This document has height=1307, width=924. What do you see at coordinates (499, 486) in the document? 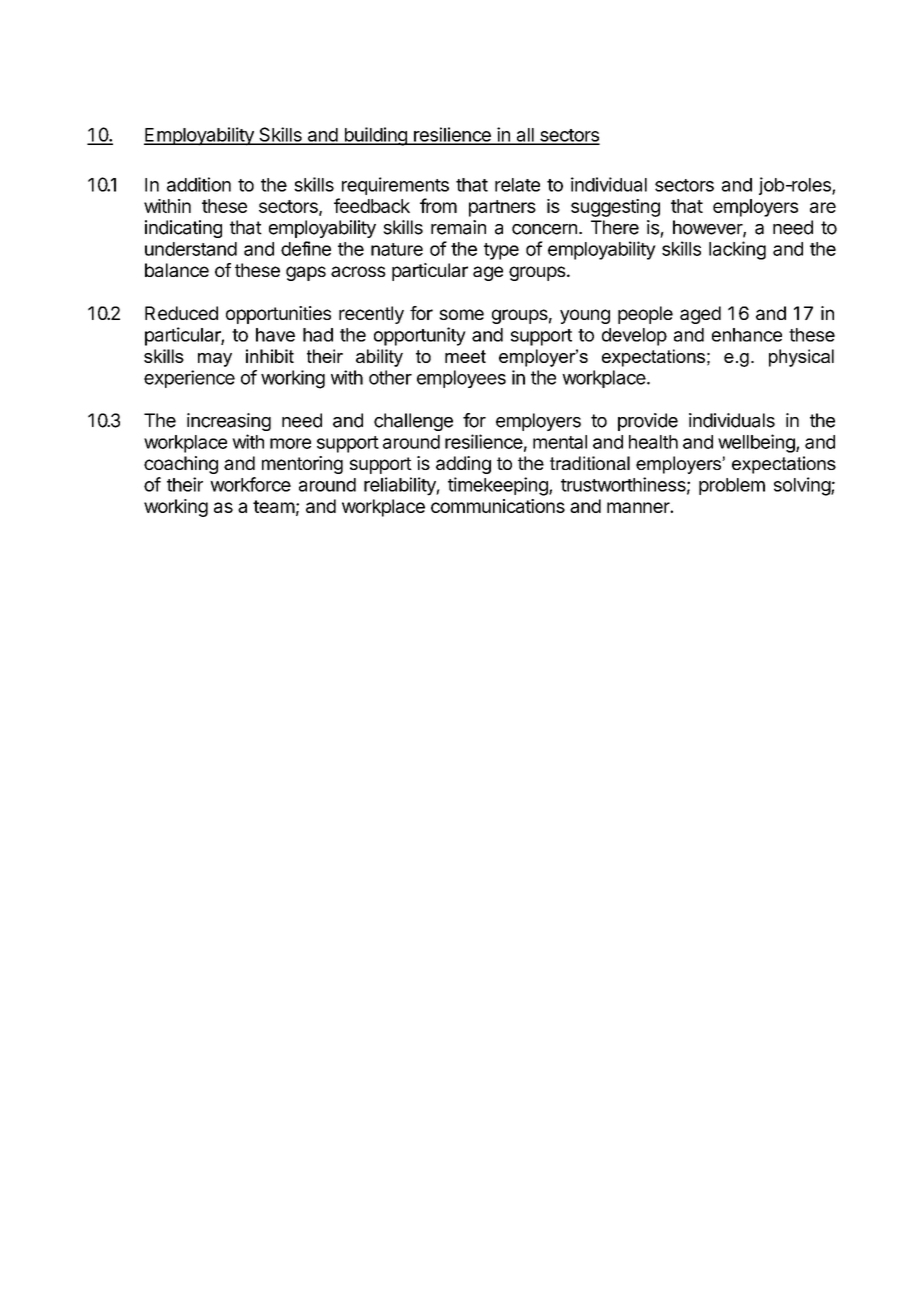
I see `timekeeping` at bounding box center [499, 486].
